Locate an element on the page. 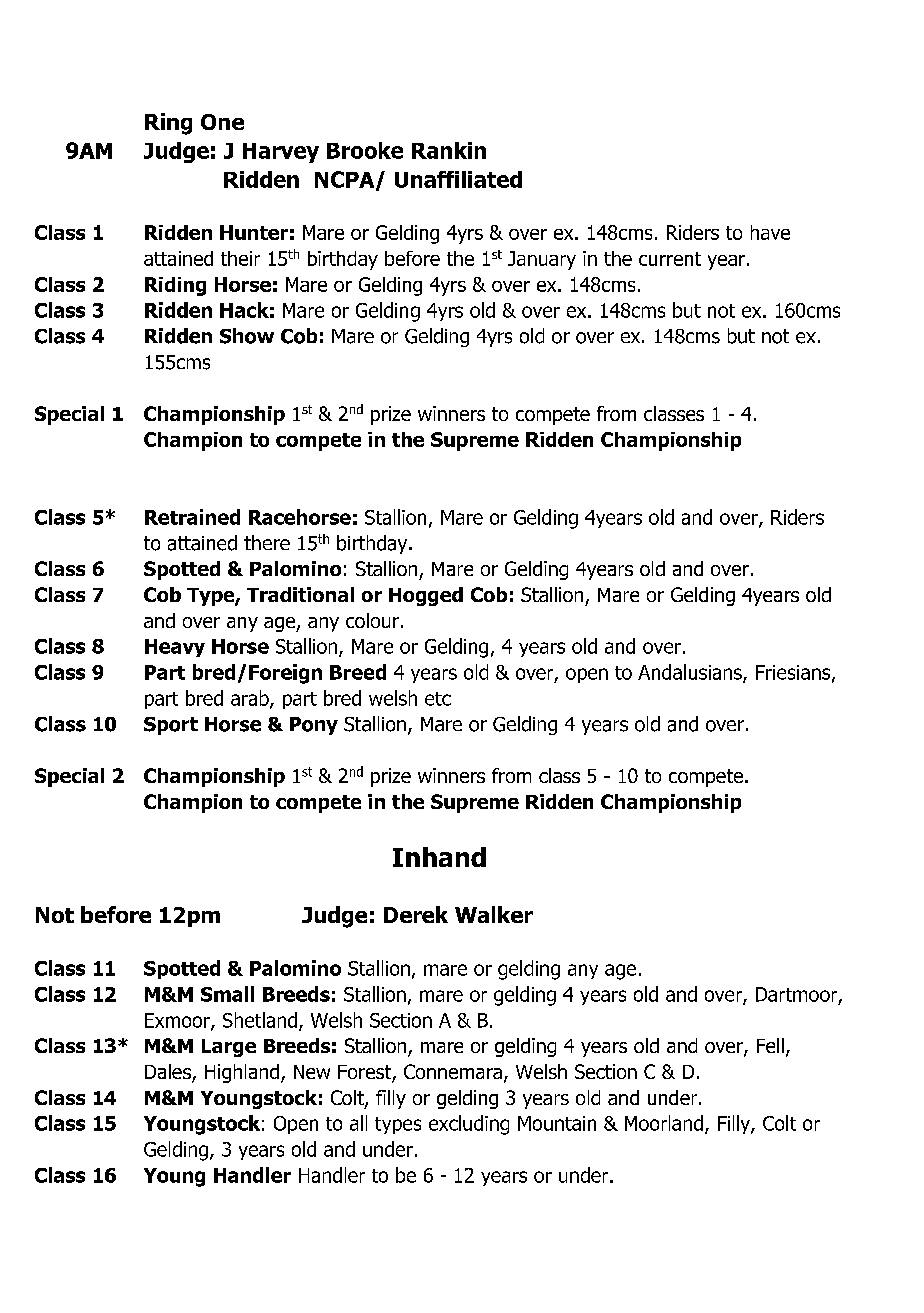 This document has width=924, height=1313. etc is located at coordinates (438, 699).
